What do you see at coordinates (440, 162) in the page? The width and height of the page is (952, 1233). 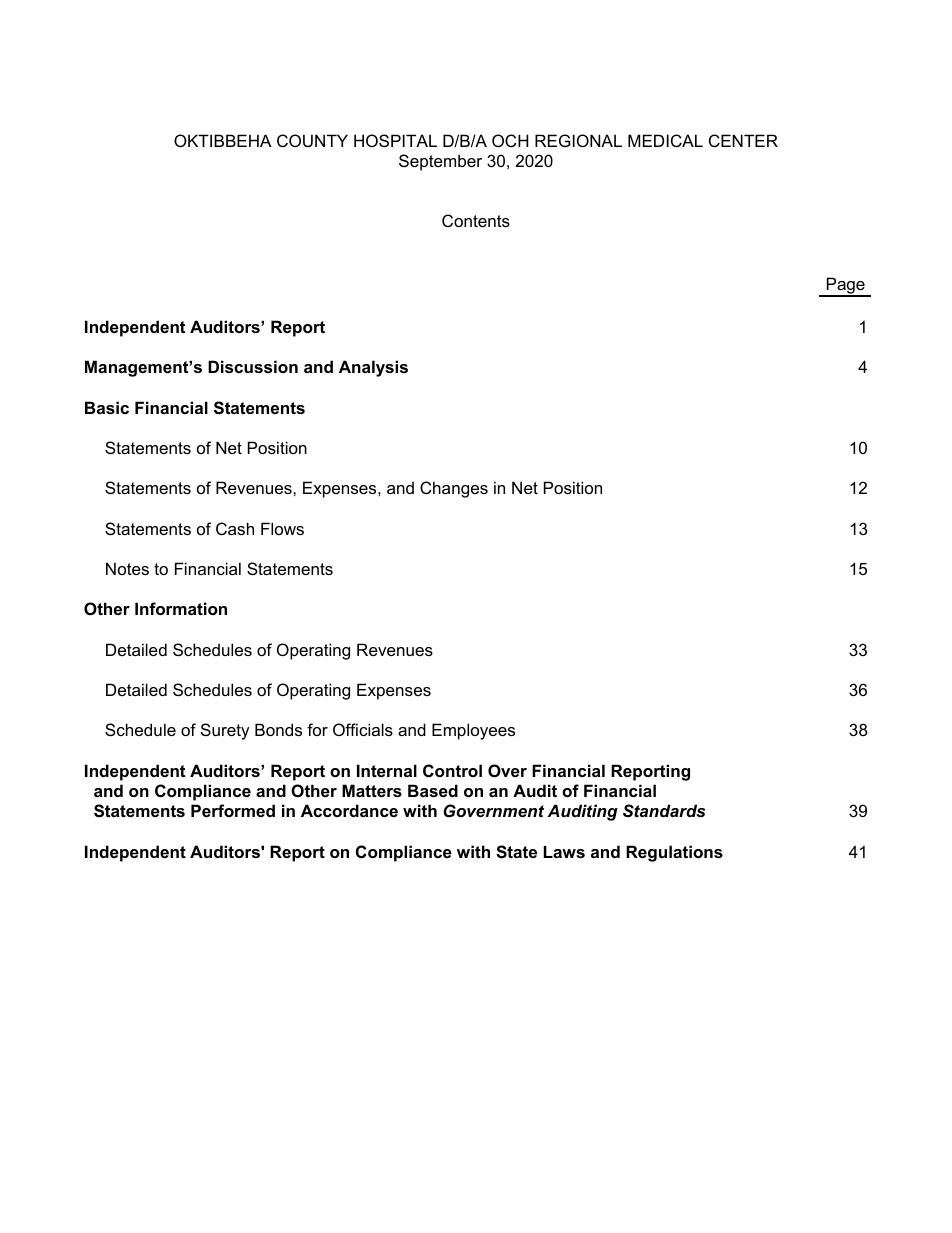 I see `September` at bounding box center [440, 162].
